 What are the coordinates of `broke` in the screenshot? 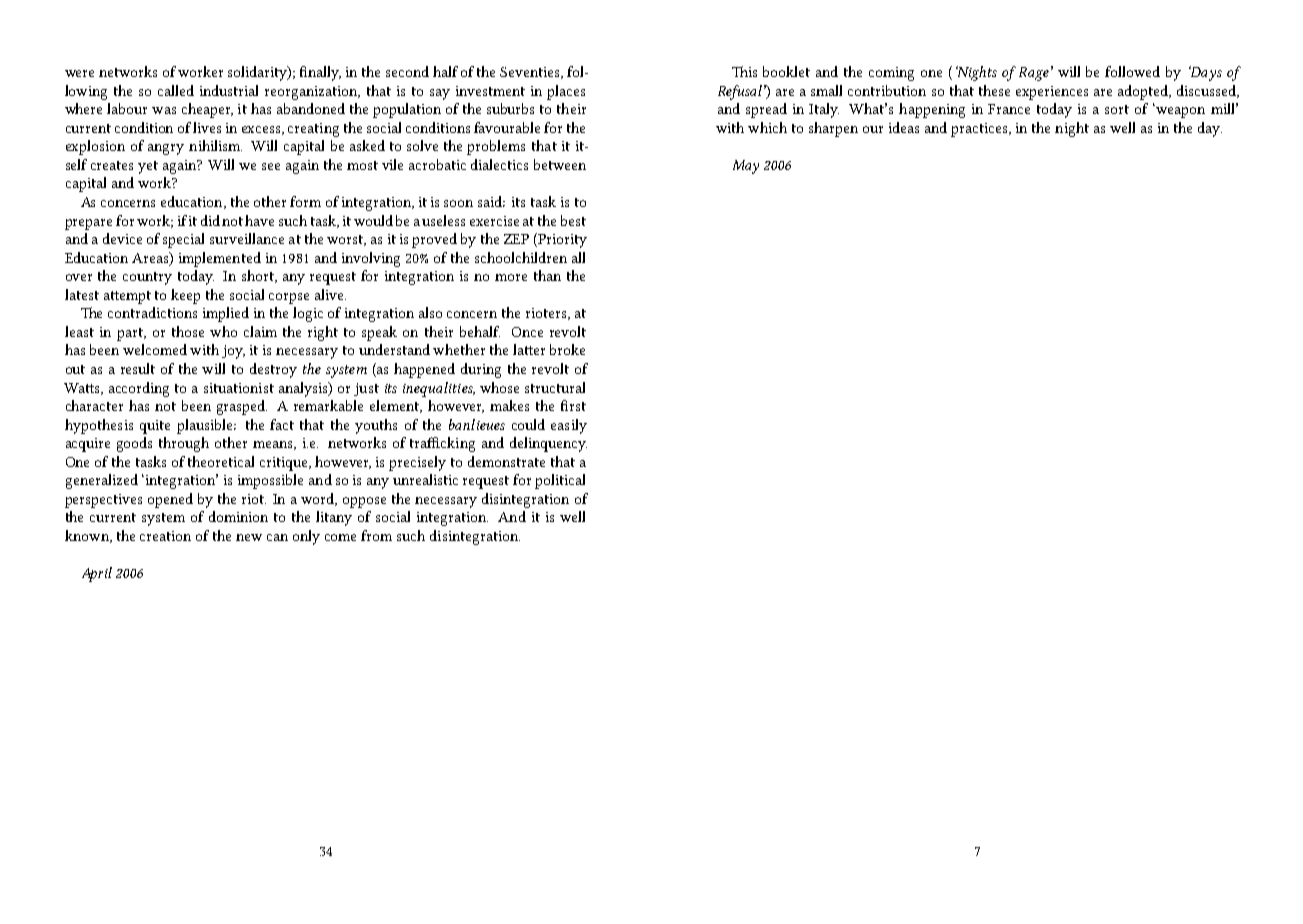 It's located at (567, 349).
